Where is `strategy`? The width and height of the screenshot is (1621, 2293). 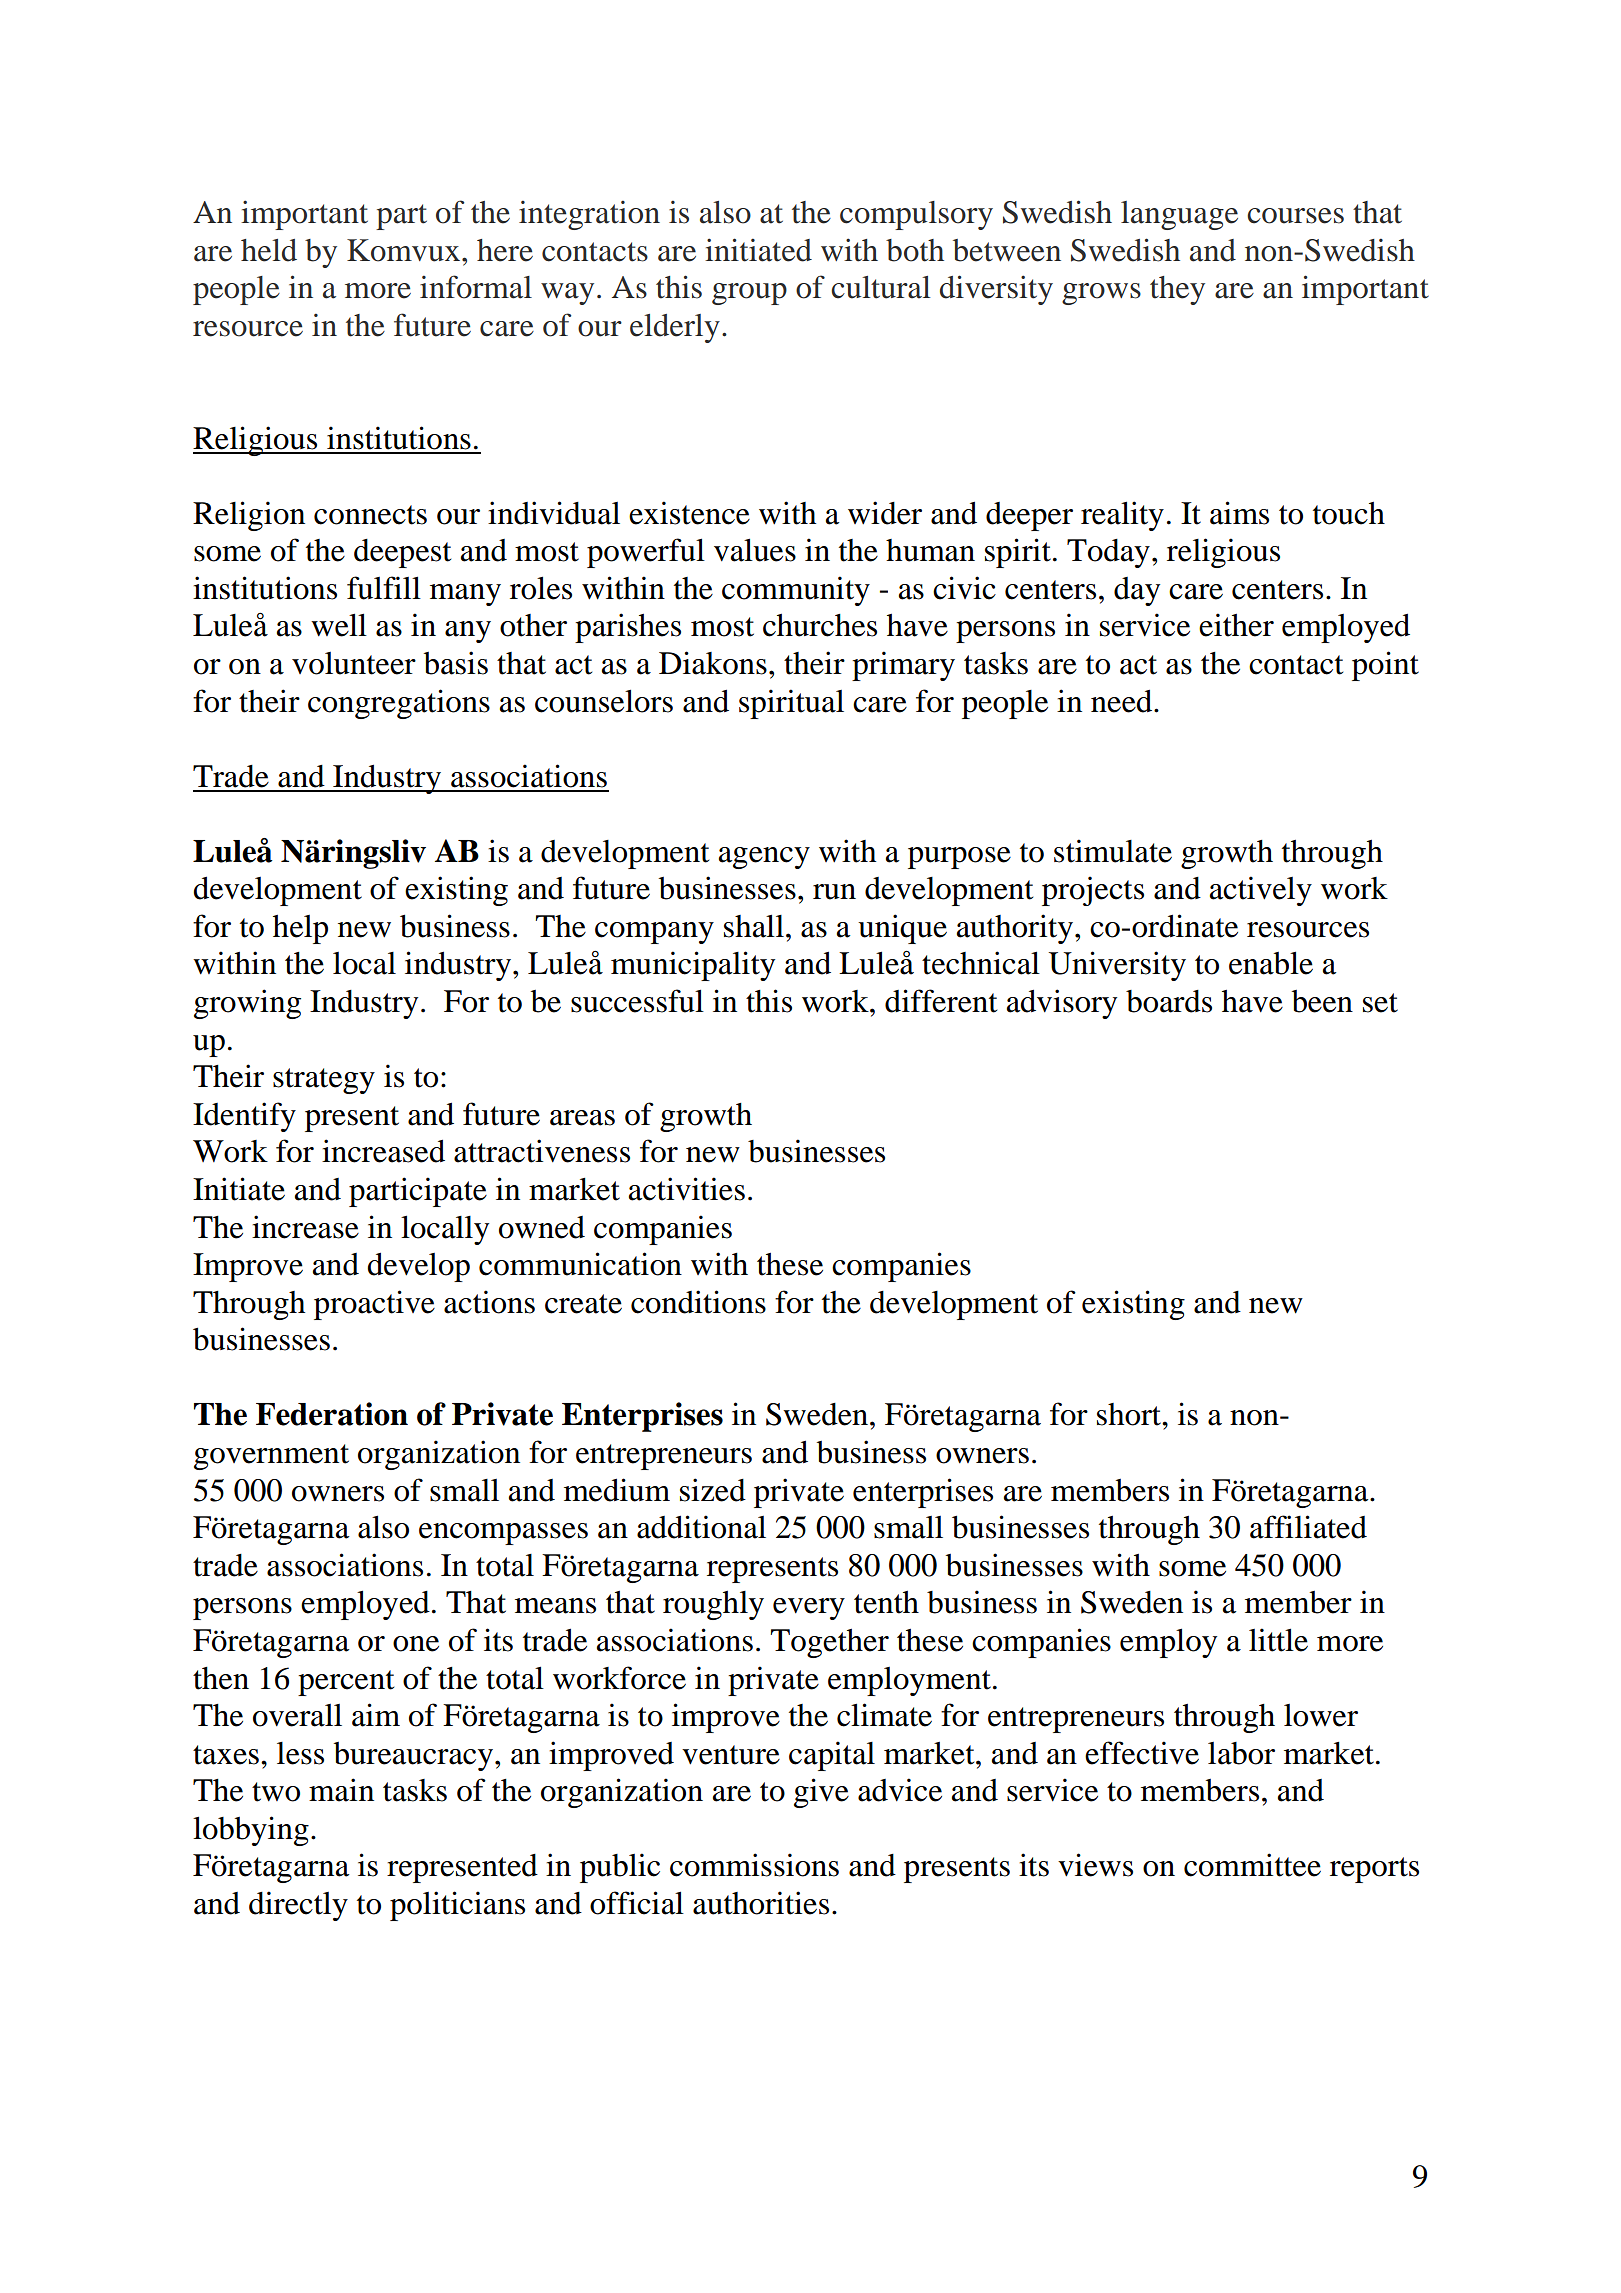
strategy is located at coordinates (324, 1081).
